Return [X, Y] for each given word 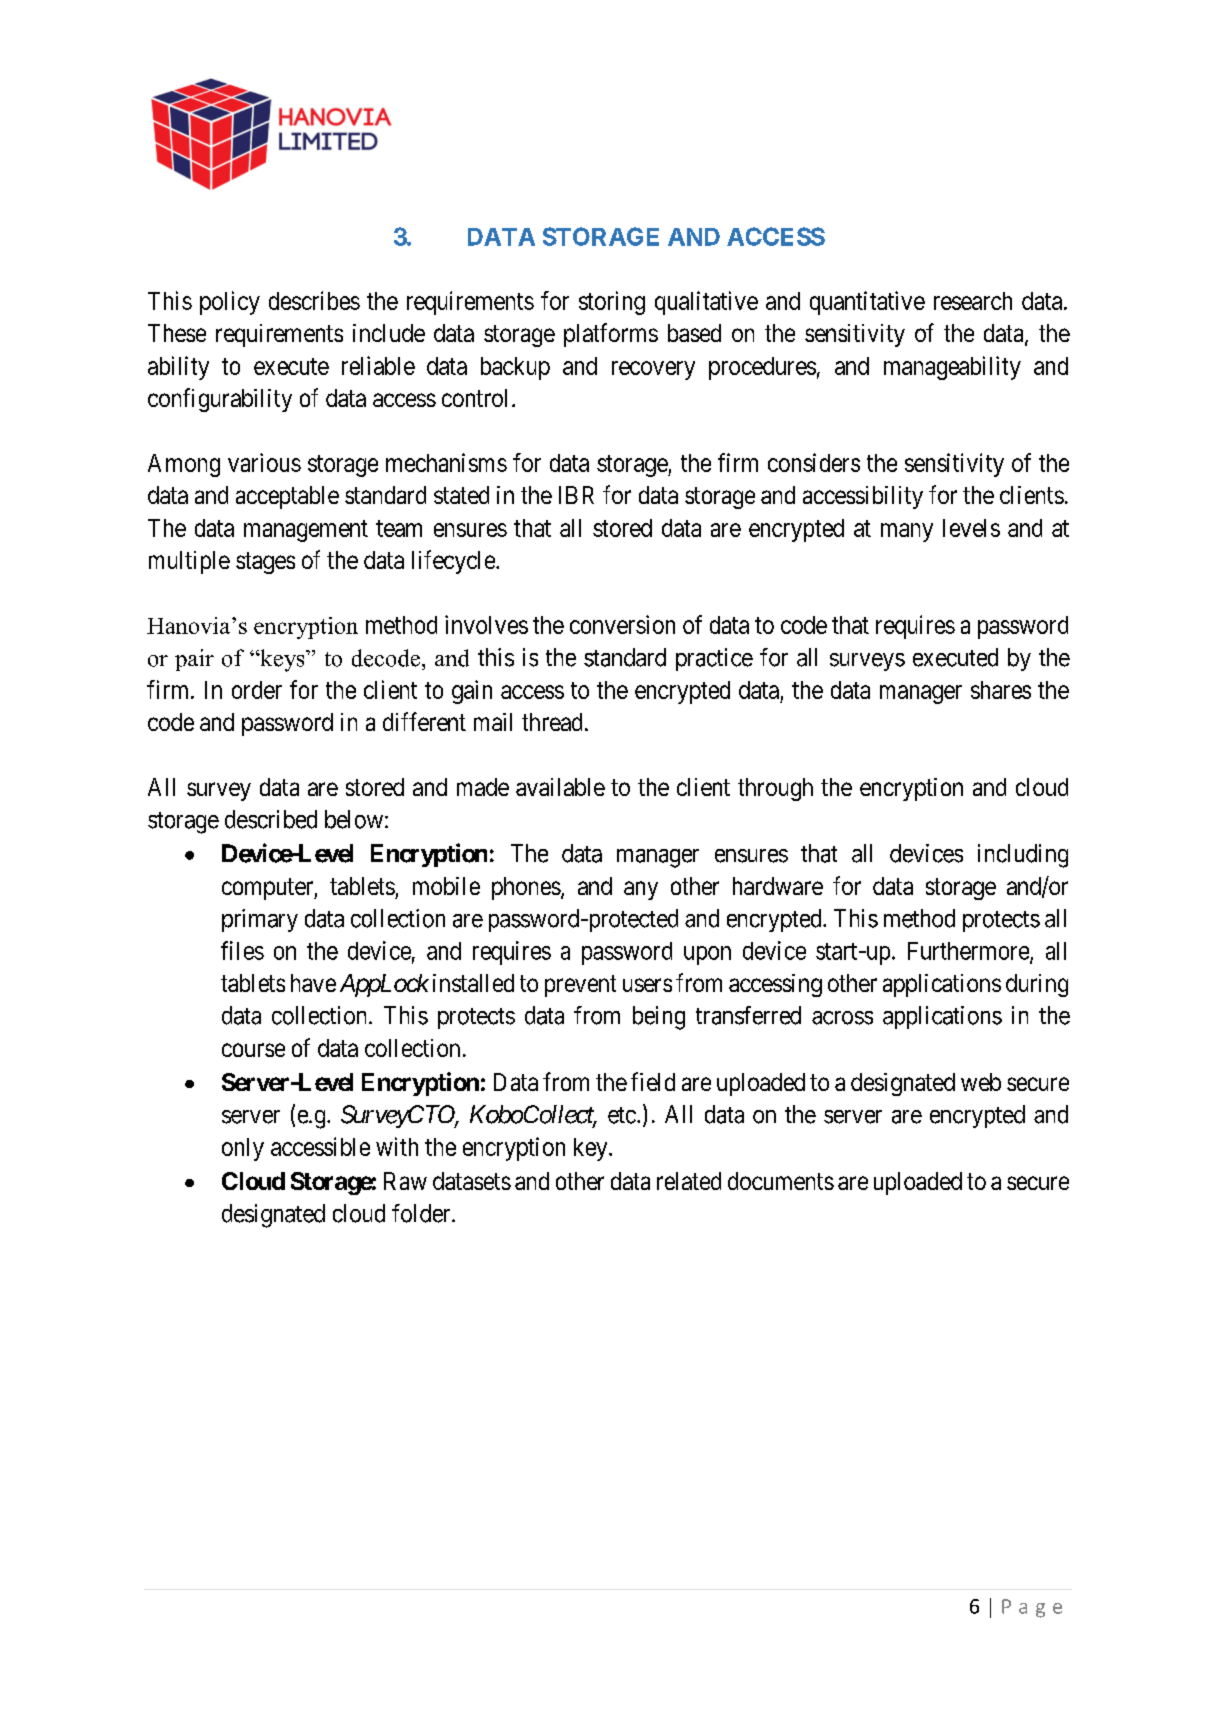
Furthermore [969, 952]
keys [282, 660]
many [907, 532]
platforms [611, 335]
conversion [622, 624]
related [689, 1181]
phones [526, 888]
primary [260, 920]
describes [314, 300]
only [243, 1149]
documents [781, 1181]
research [973, 301]
